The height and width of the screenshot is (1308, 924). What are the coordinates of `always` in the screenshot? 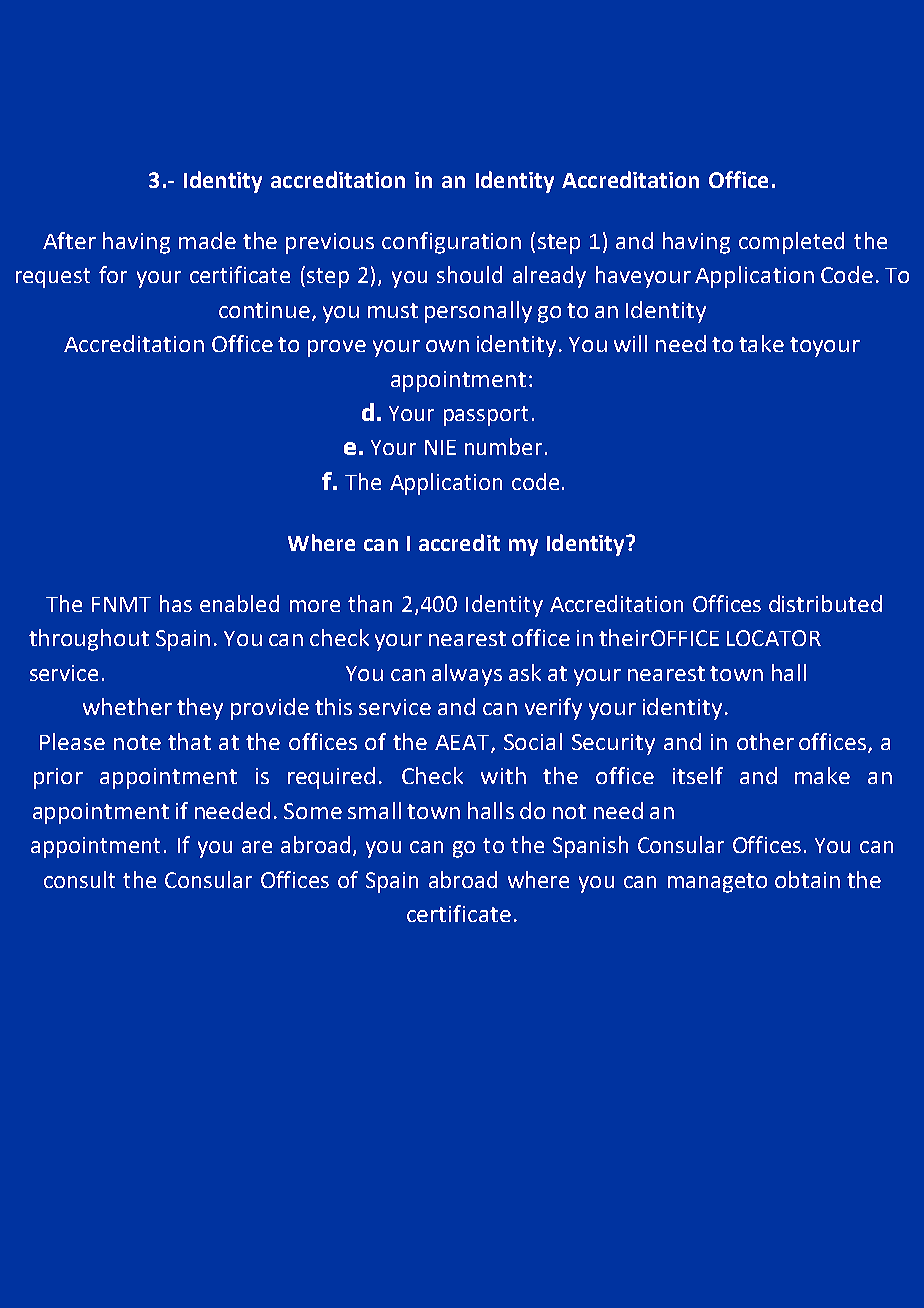 It's located at (467, 675).
